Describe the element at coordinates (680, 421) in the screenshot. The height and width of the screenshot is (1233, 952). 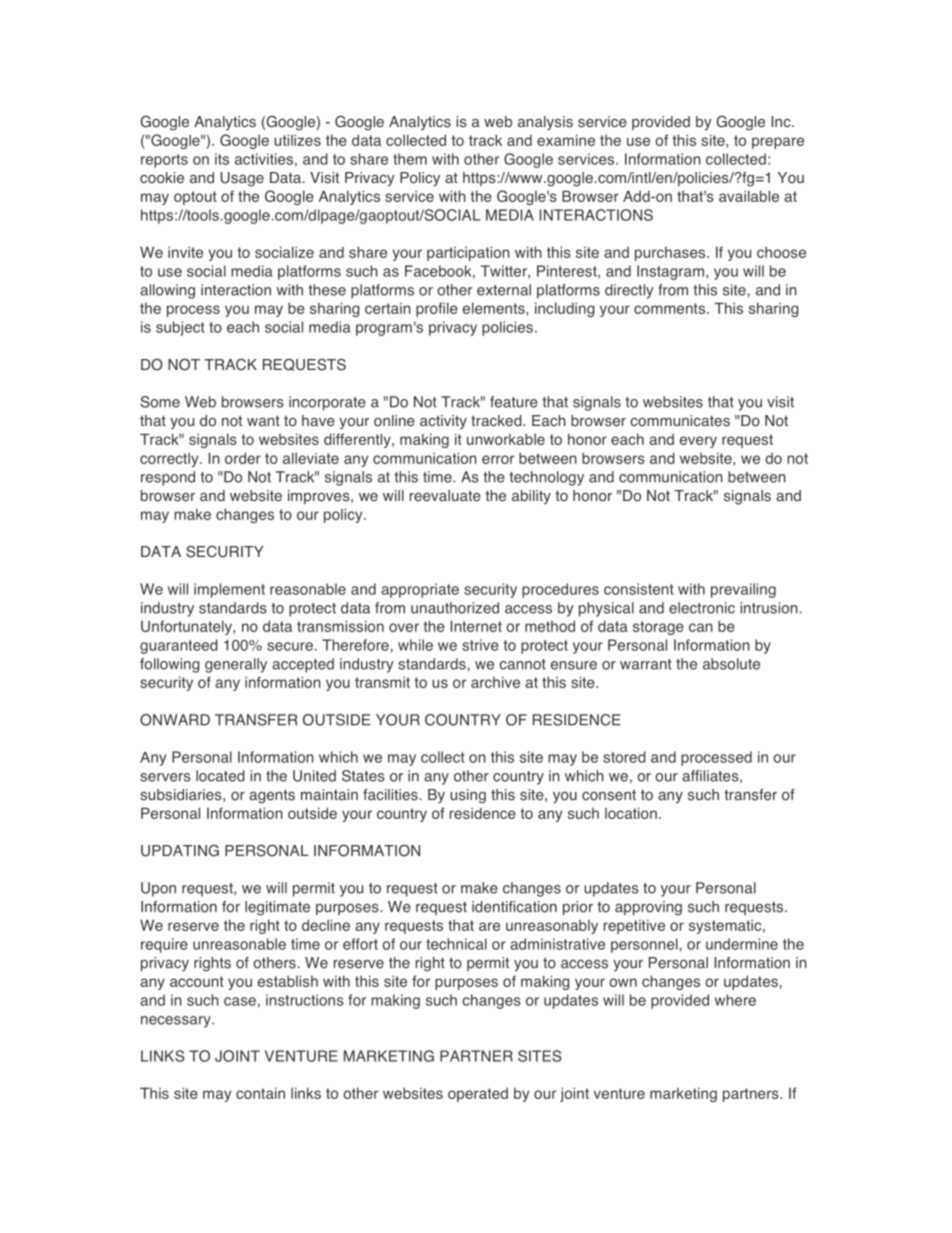
I see `communicates` at that location.
